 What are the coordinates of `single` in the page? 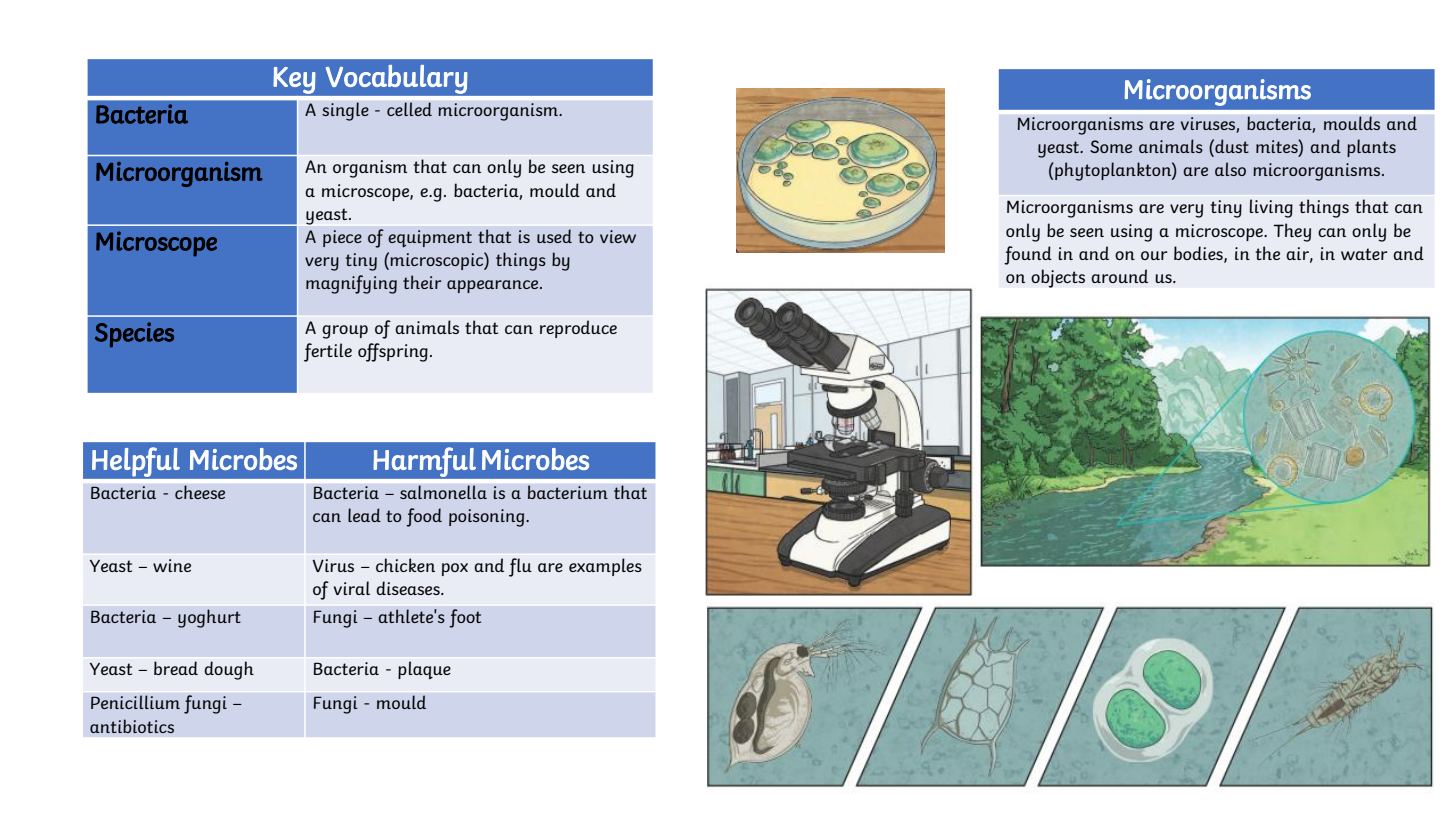 It's located at (345, 111).
